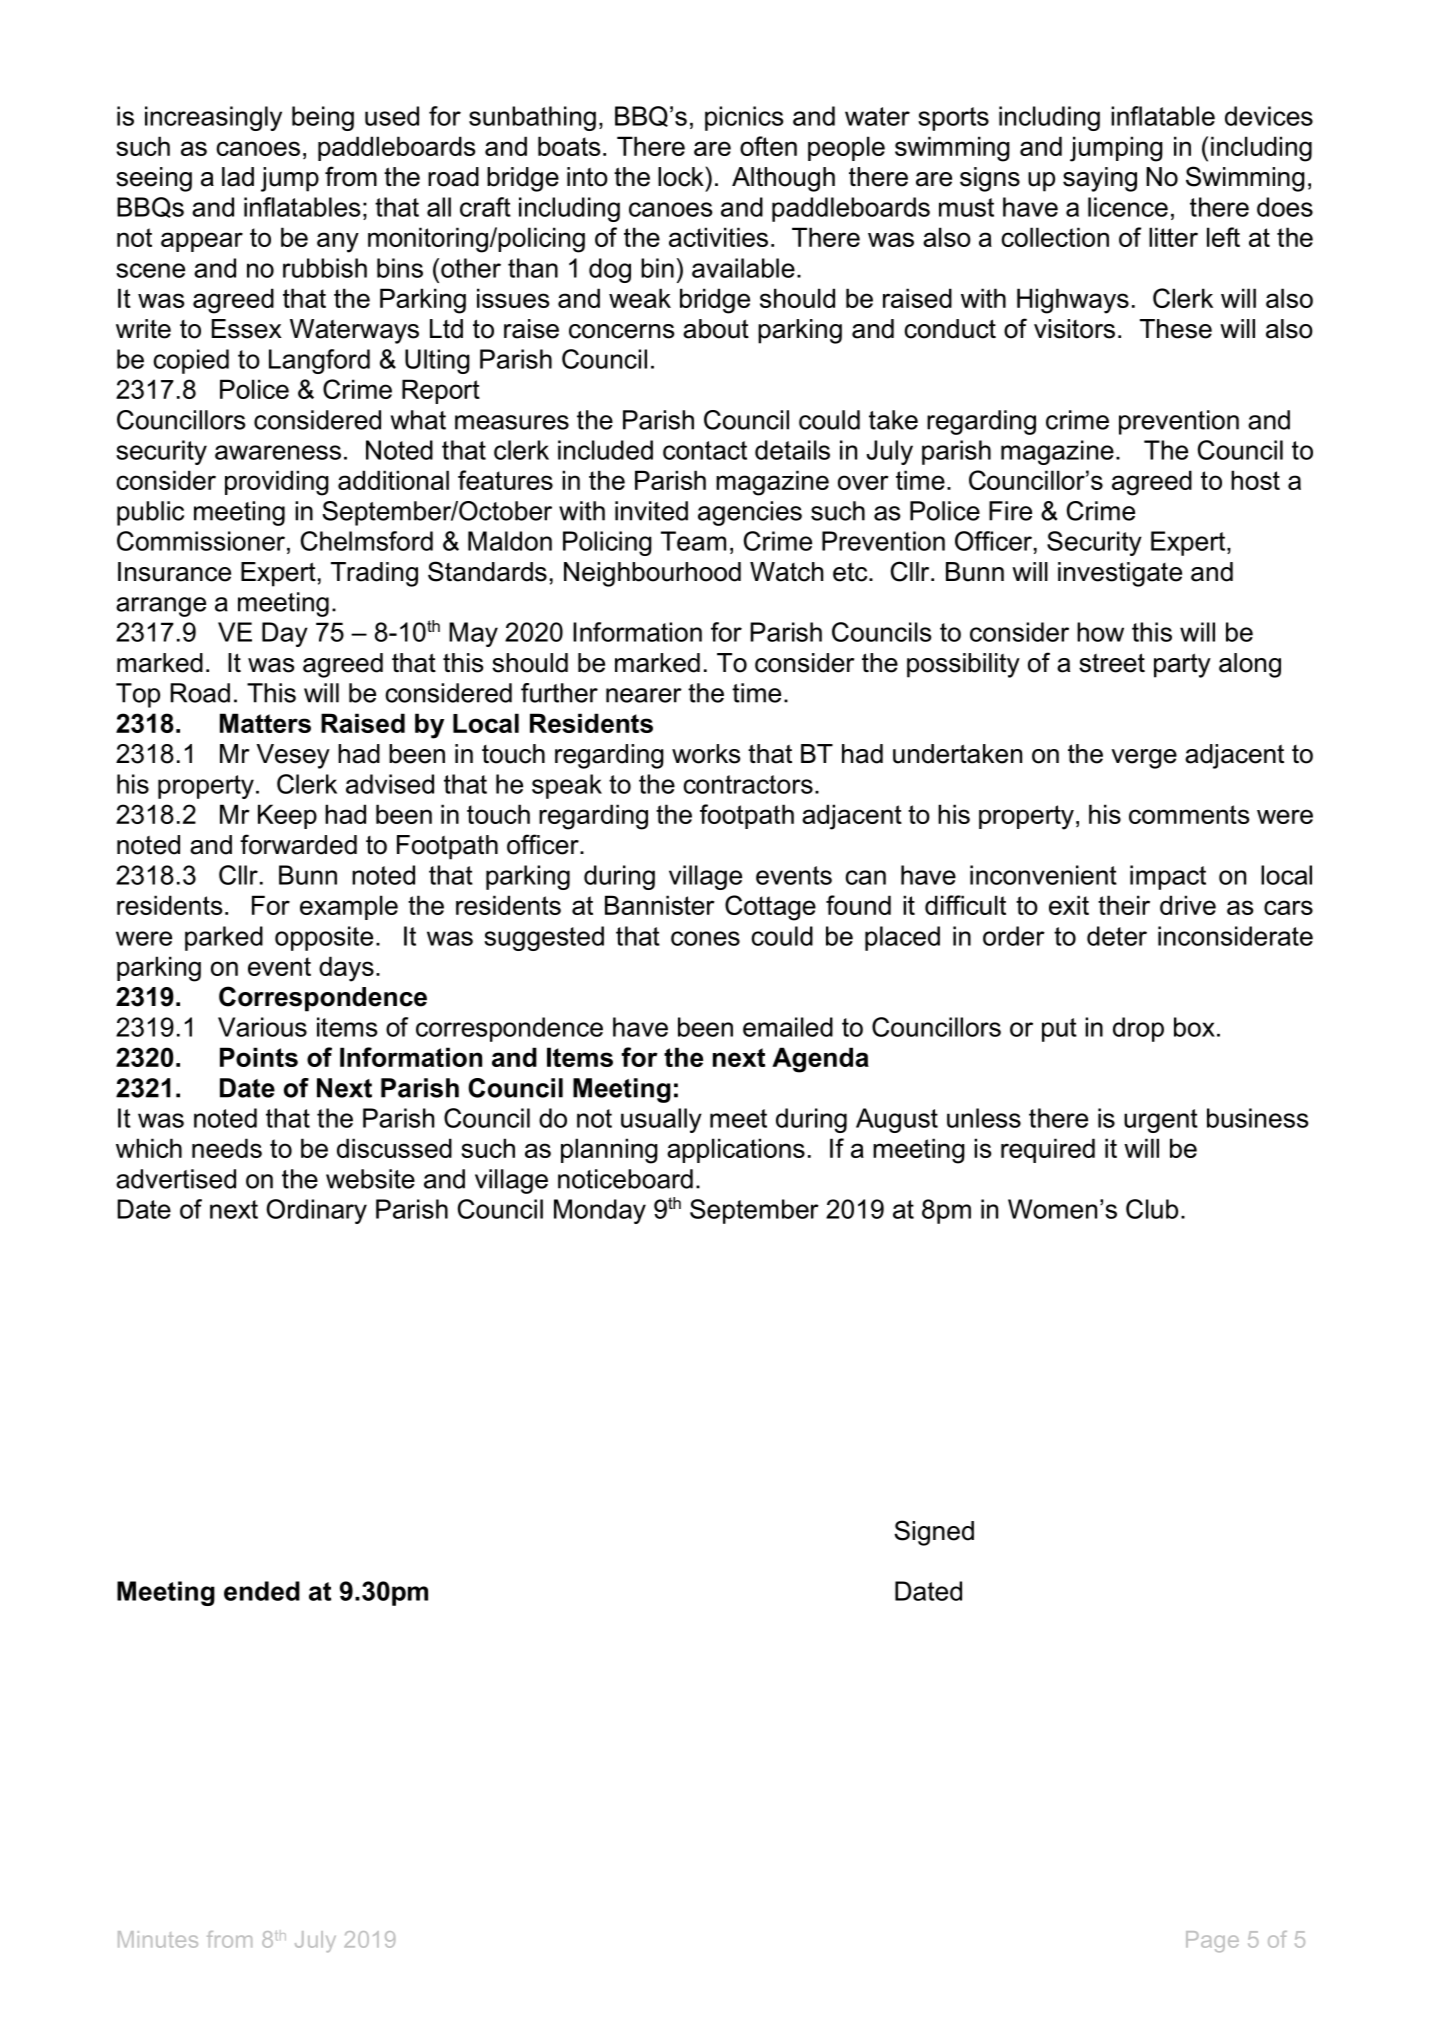 This page has width=1429, height=2021. I want to click on Signed, so click(934, 1533).
